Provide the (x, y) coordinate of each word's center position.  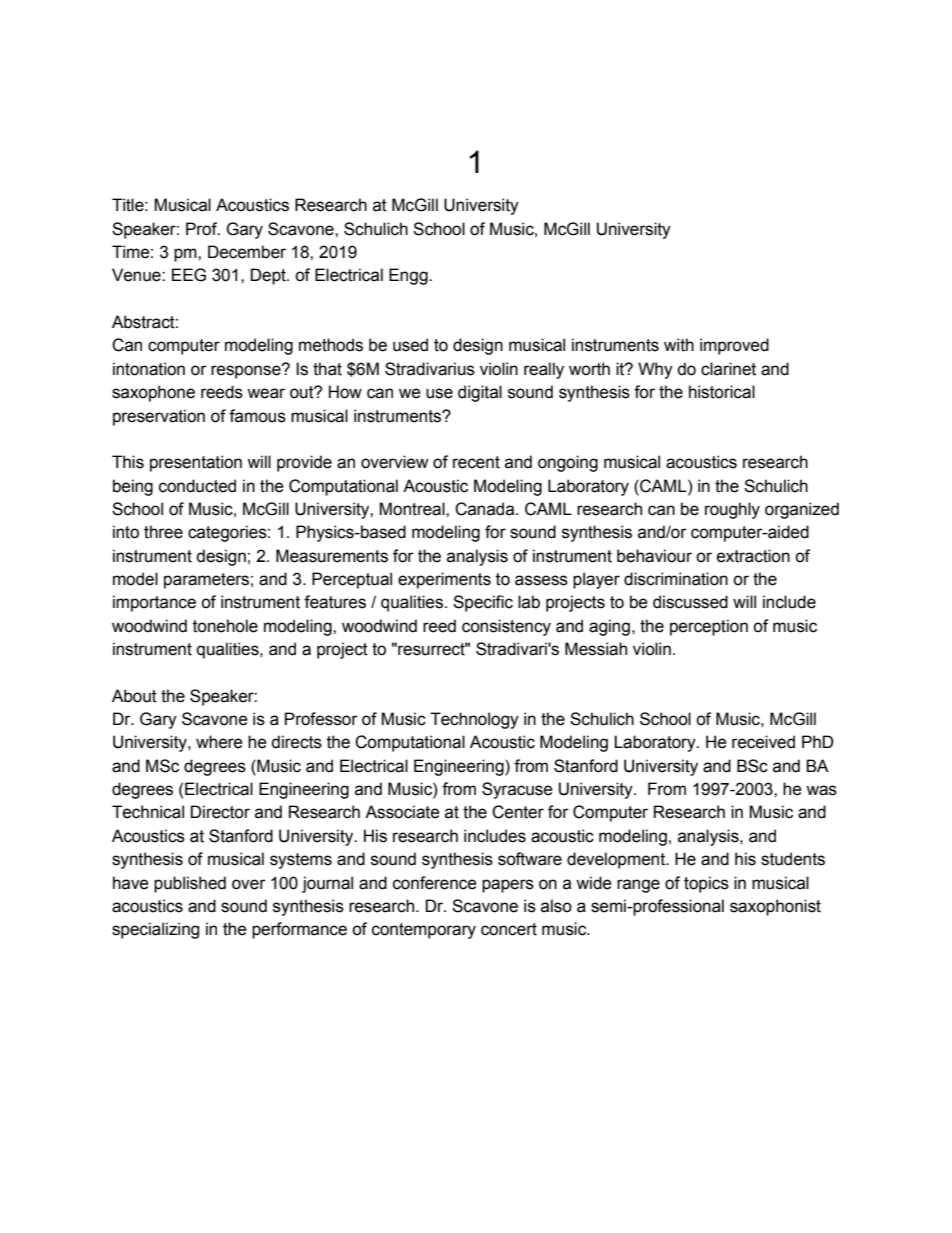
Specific (483, 603)
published (190, 884)
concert (509, 929)
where (219, 742)
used (410, 345)
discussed (690, 602)
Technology (474, 720)
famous (257, 416)
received (763, 742)
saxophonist (775, 907)
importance (154, 603)
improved (734, 346)
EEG (189, 275)
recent (476, 462)
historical (722, 392)
